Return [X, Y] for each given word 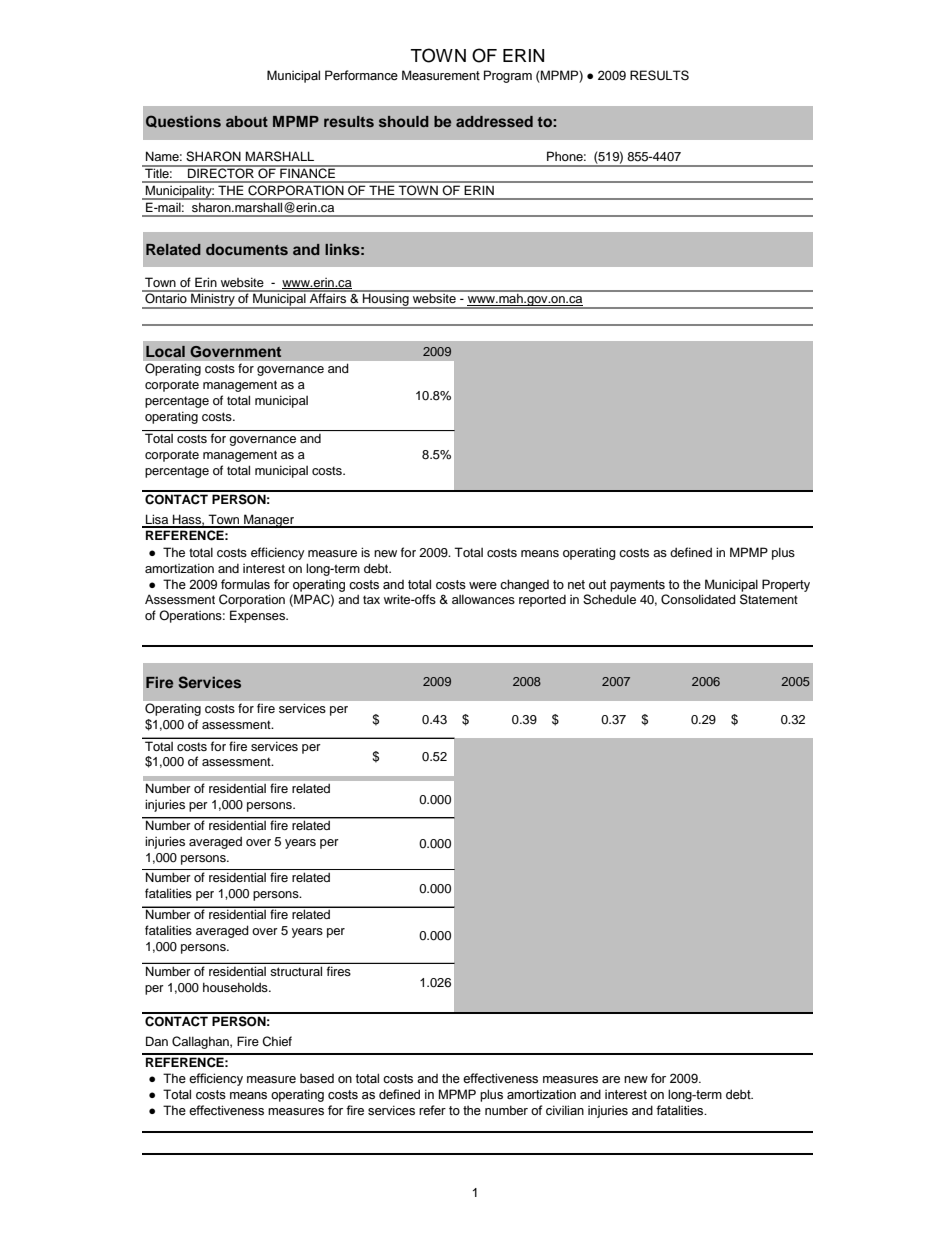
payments [637, 586]
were [483, 586]
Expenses [259, 616]
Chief [277, 1041]
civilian [565, 1110]
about [247, 121]
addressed [494, 121]
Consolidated [698, 599]
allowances [483, 599]
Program [508, 76]
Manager [269, 521]
